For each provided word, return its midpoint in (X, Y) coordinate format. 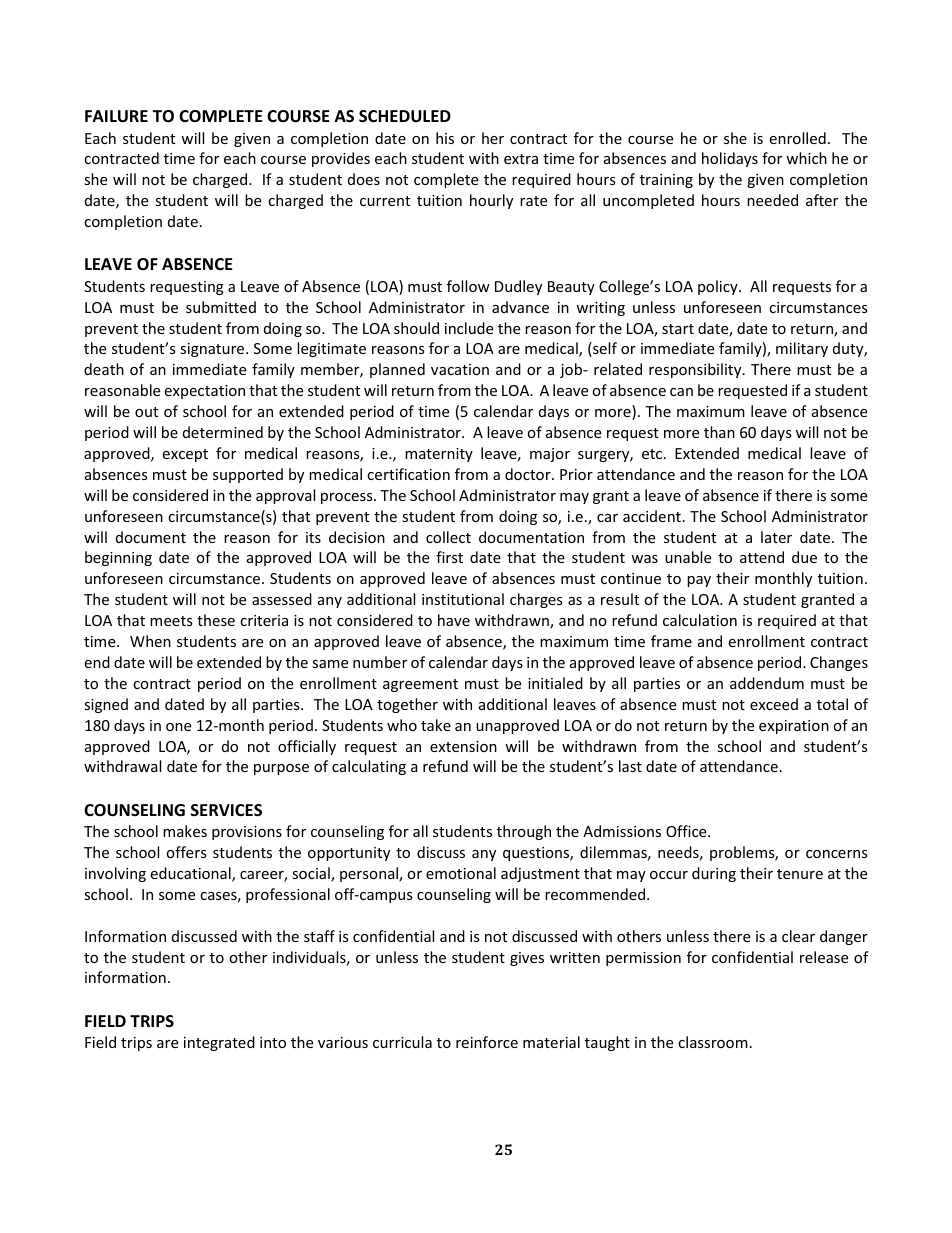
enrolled (797, 138)
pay (699, 581)
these (216, 620)
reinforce (487, 1042)
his (445, 138)
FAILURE (116, 116)
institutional (463, 599)
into (273, 1042)
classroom (713, 1042)
